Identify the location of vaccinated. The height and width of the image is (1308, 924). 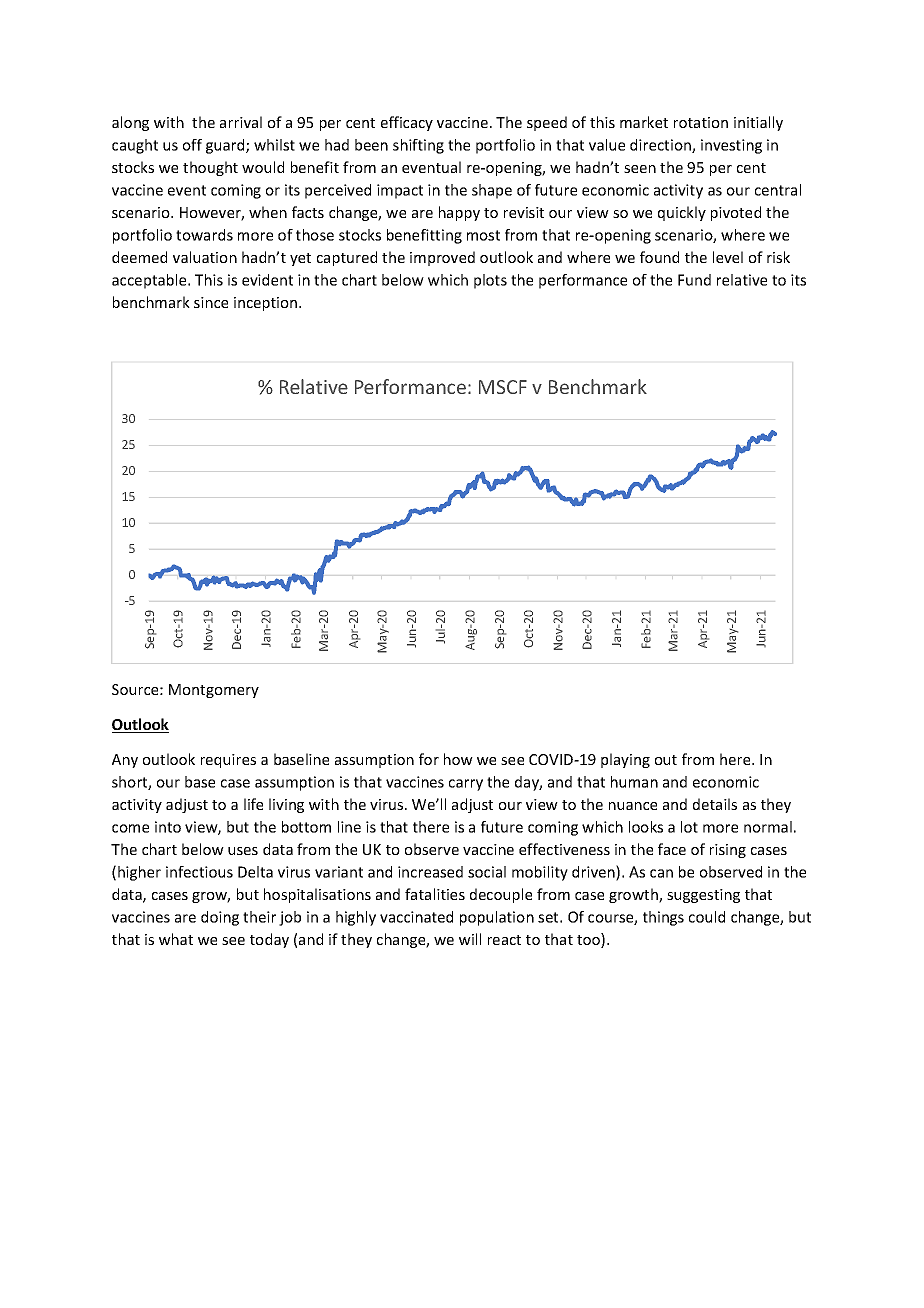
(416, 917).
